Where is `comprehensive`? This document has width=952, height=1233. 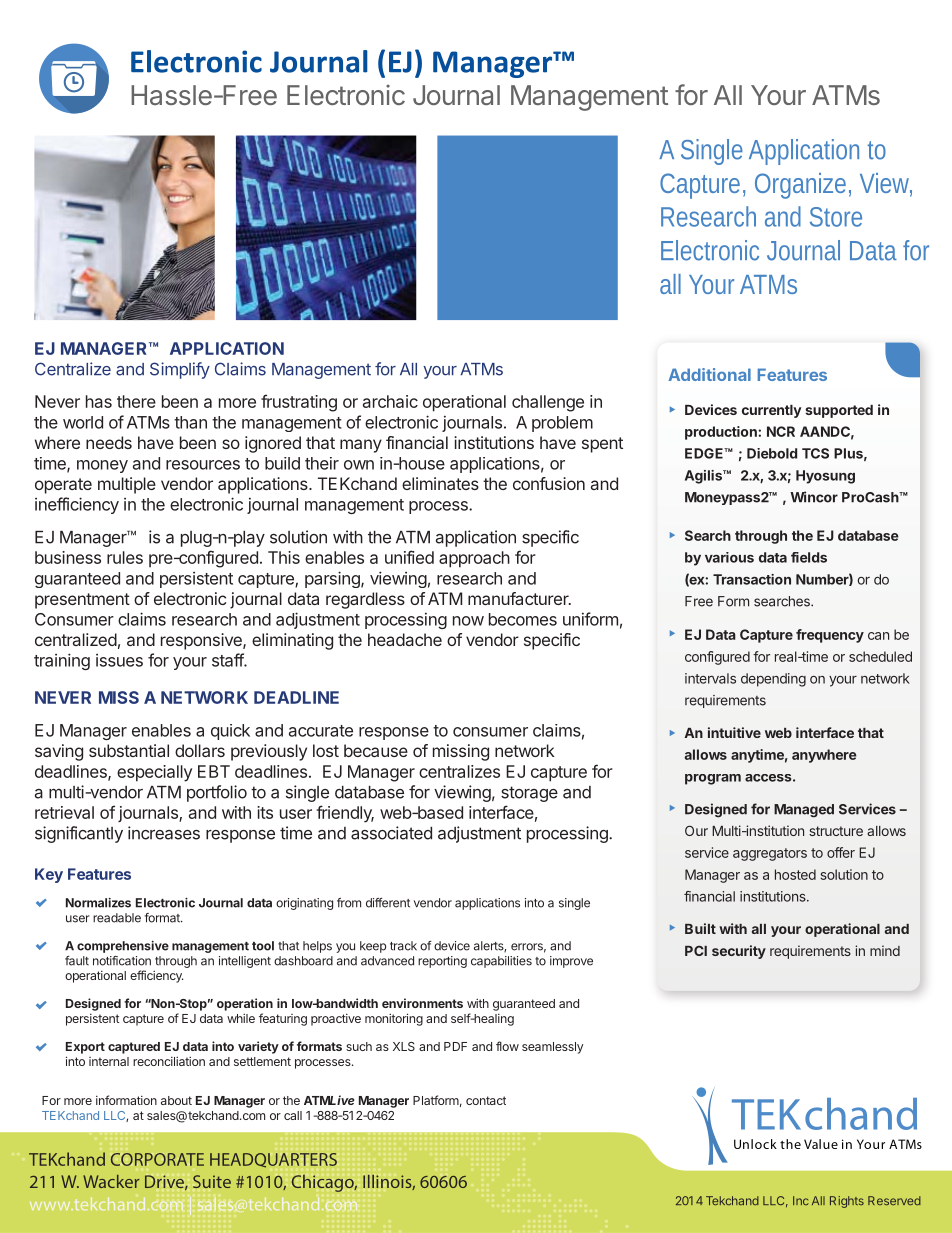
comprehensive is located at coordinates (123, 947).
